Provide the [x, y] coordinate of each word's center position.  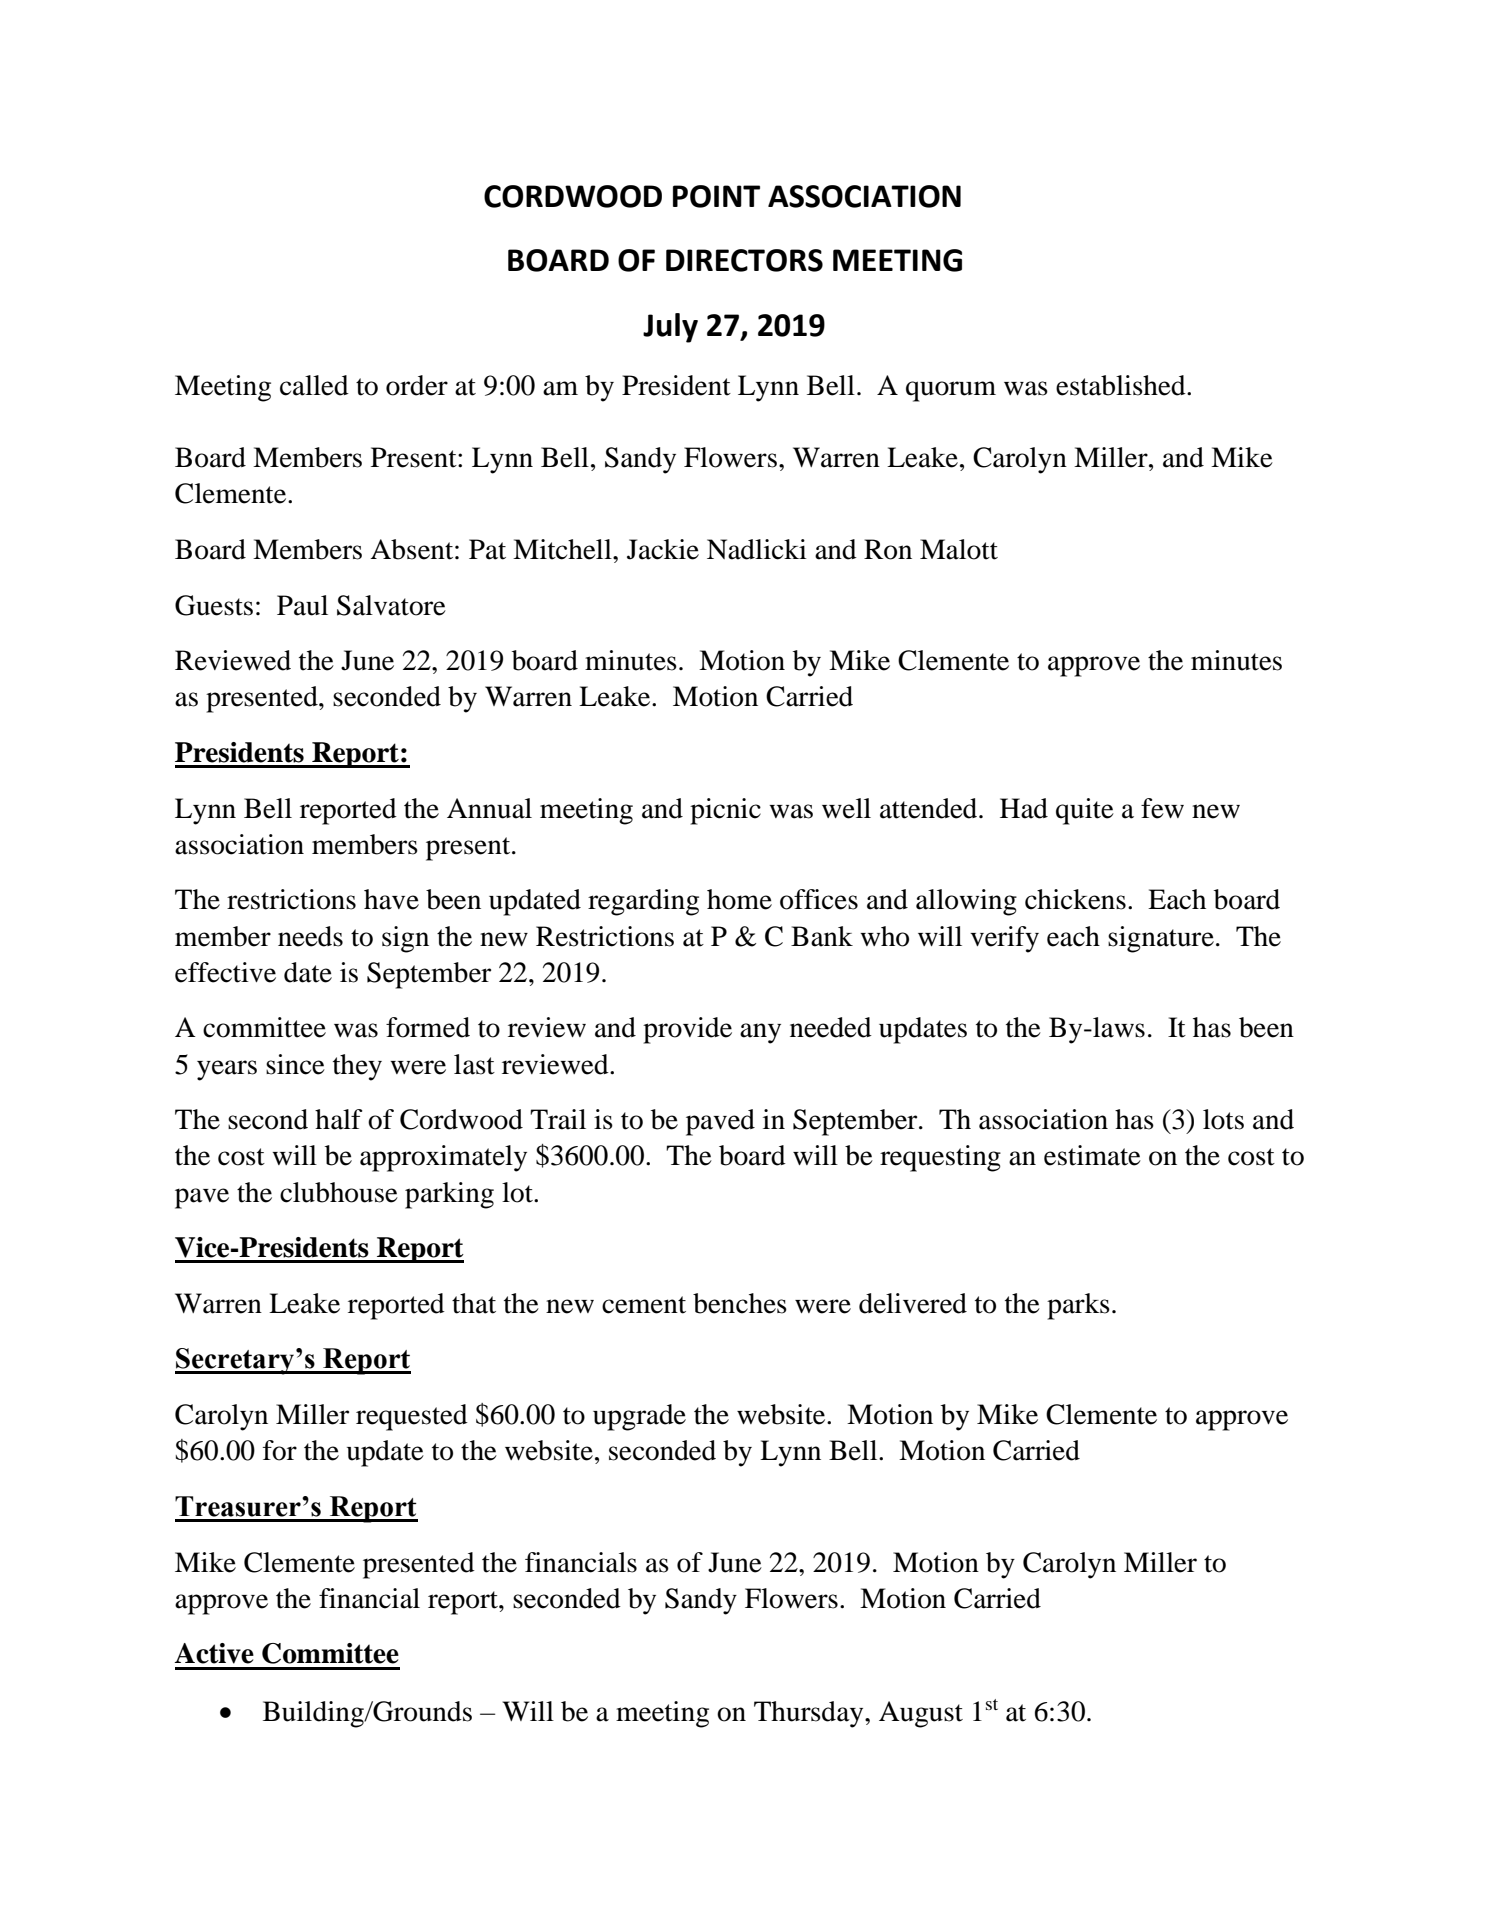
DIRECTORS [744, 260]
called [314, 385]
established [1122, 385]
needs [310, 936]
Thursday [810, 1714]
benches [740, 1303]
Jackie [663, 549]
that [474, 1303]
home [739, 899]
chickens [1075, 899]
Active [214, 1653]
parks [1078, 1306]
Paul [302, 605]
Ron [888, 549]
